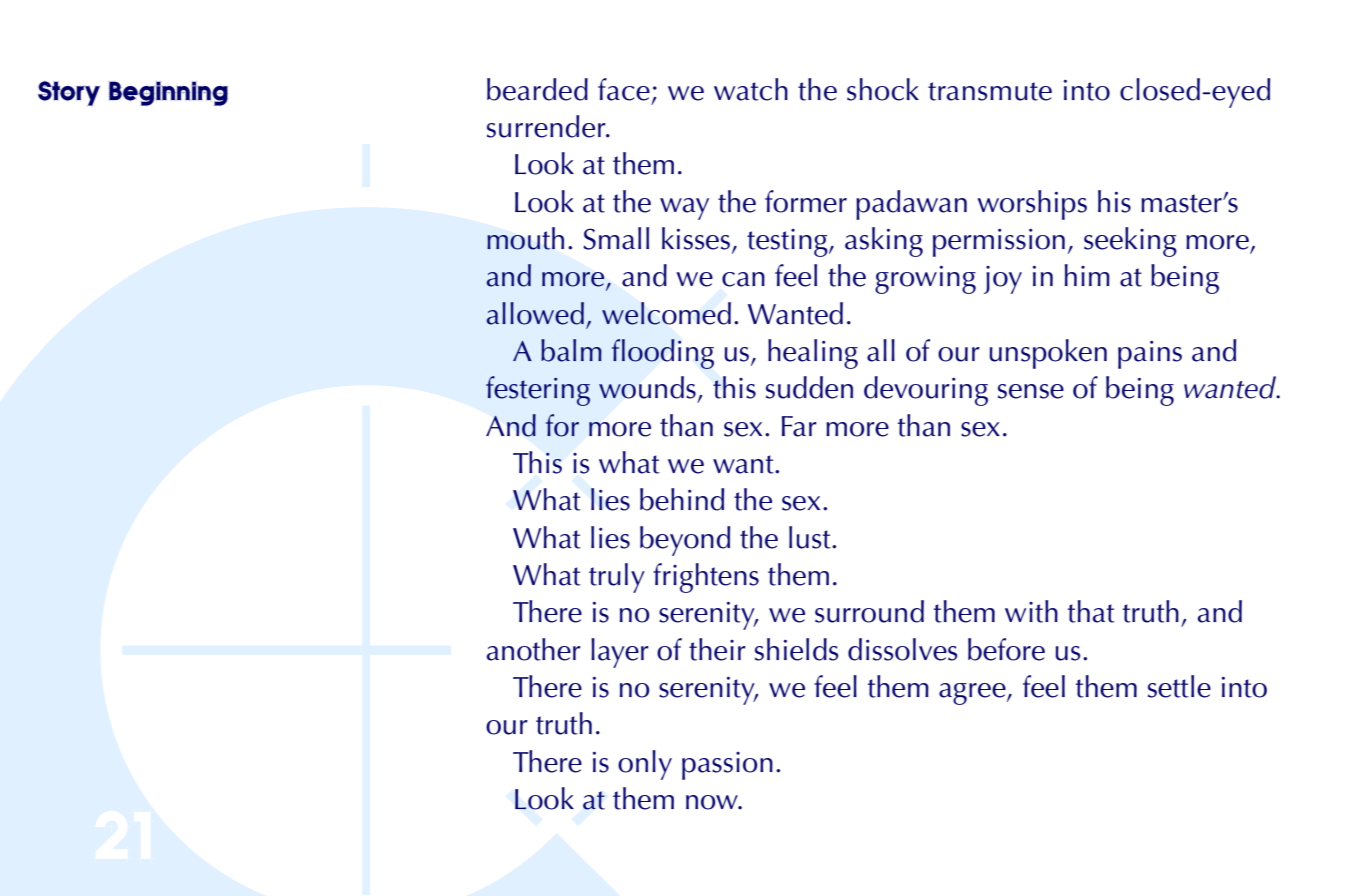 This document has height=896, width=1345. What do you see at coordinates (1048, 354) in the document?
I see `unspoken` at bounding box center [1048, 354].
